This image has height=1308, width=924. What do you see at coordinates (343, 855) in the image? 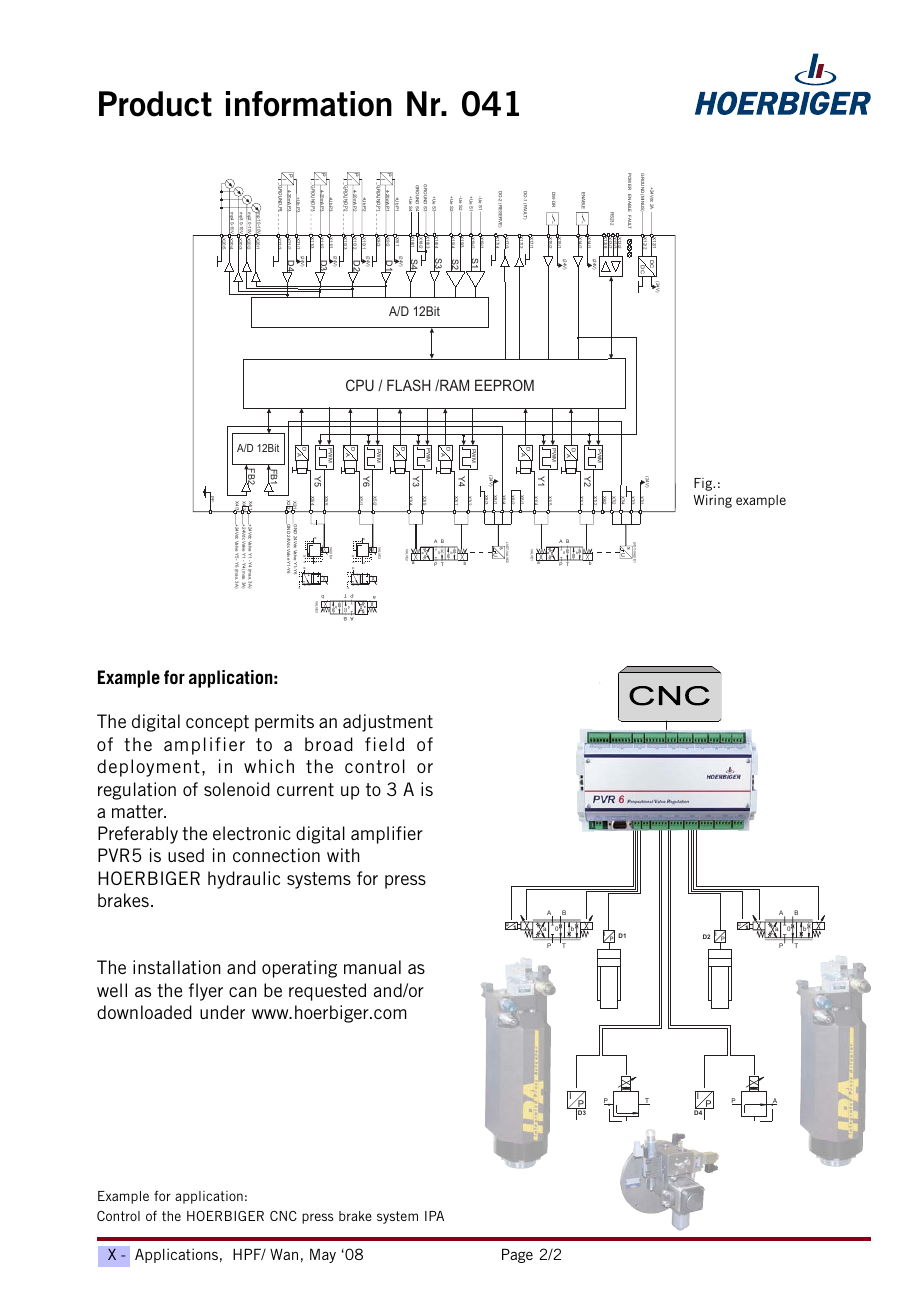
I see `with` at bounding box center [343, 855].
